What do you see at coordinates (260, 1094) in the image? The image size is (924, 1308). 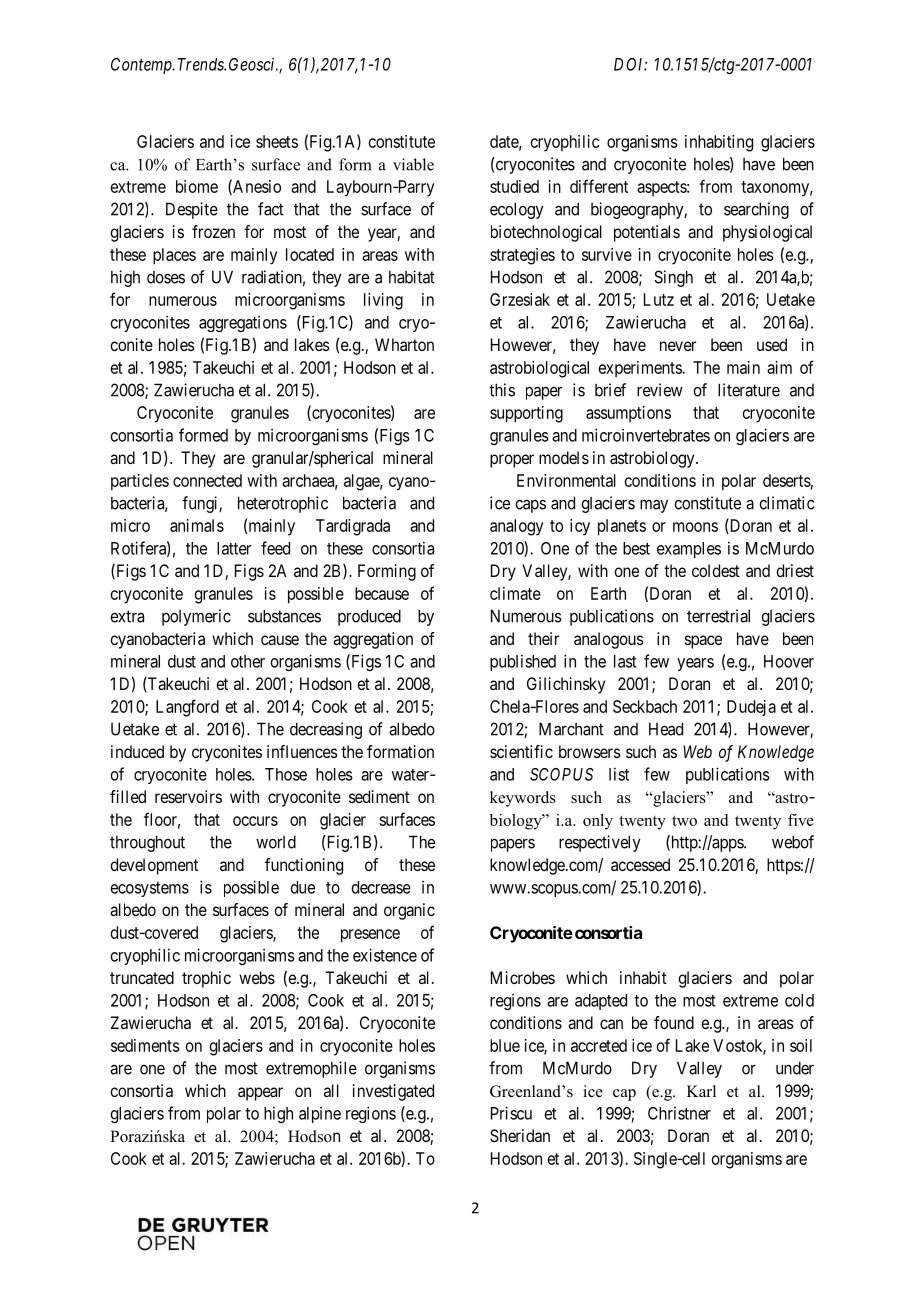 I see `appear` at bounding box center [260, 1094].
